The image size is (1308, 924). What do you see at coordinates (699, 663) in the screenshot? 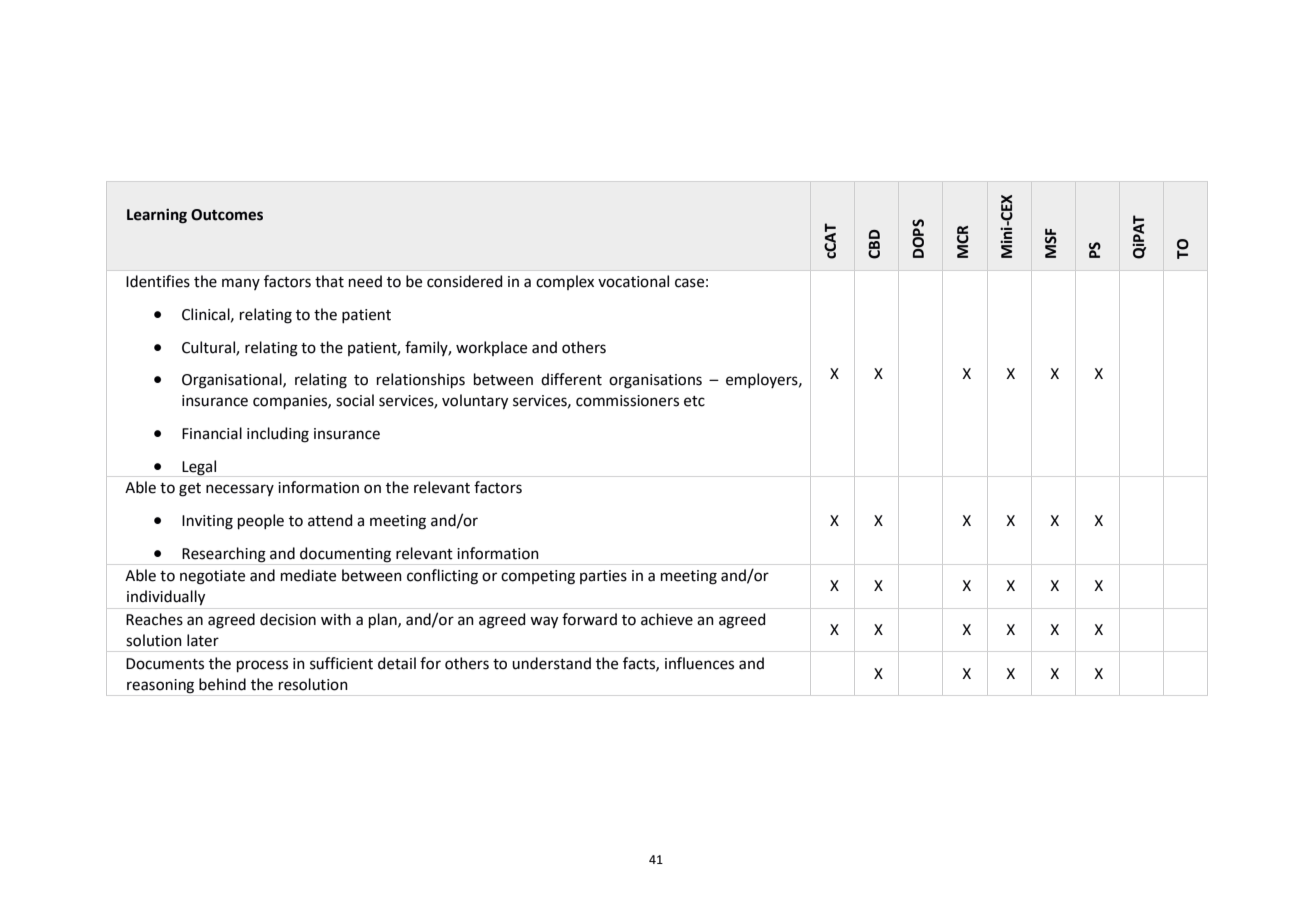
I see `influences` at bounding box center [699, 663].
